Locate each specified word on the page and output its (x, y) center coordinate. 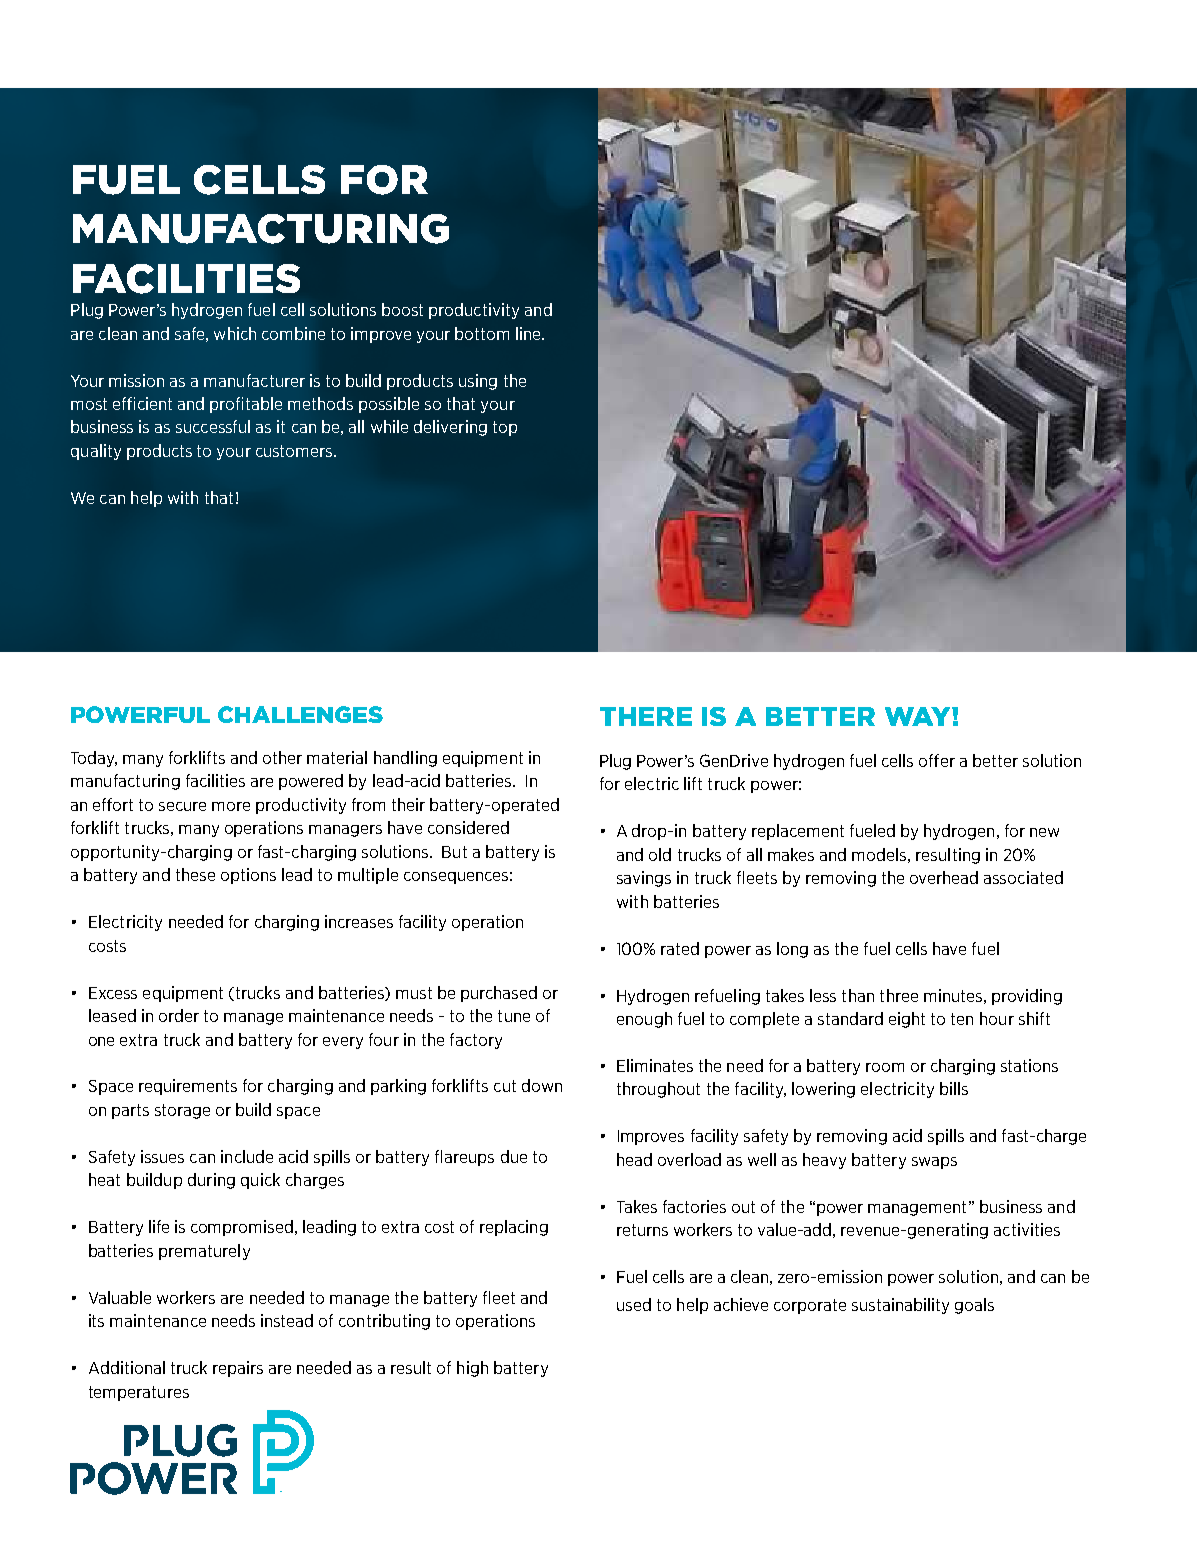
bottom (482, 333)
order (179, 1015)
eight (907, 1020)
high (472, 1369)
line (529, 333)
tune (514, 1016)
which (235, 333)
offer (937, 760)
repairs (238, 1369)
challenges (300, 714)
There (646, 716)
